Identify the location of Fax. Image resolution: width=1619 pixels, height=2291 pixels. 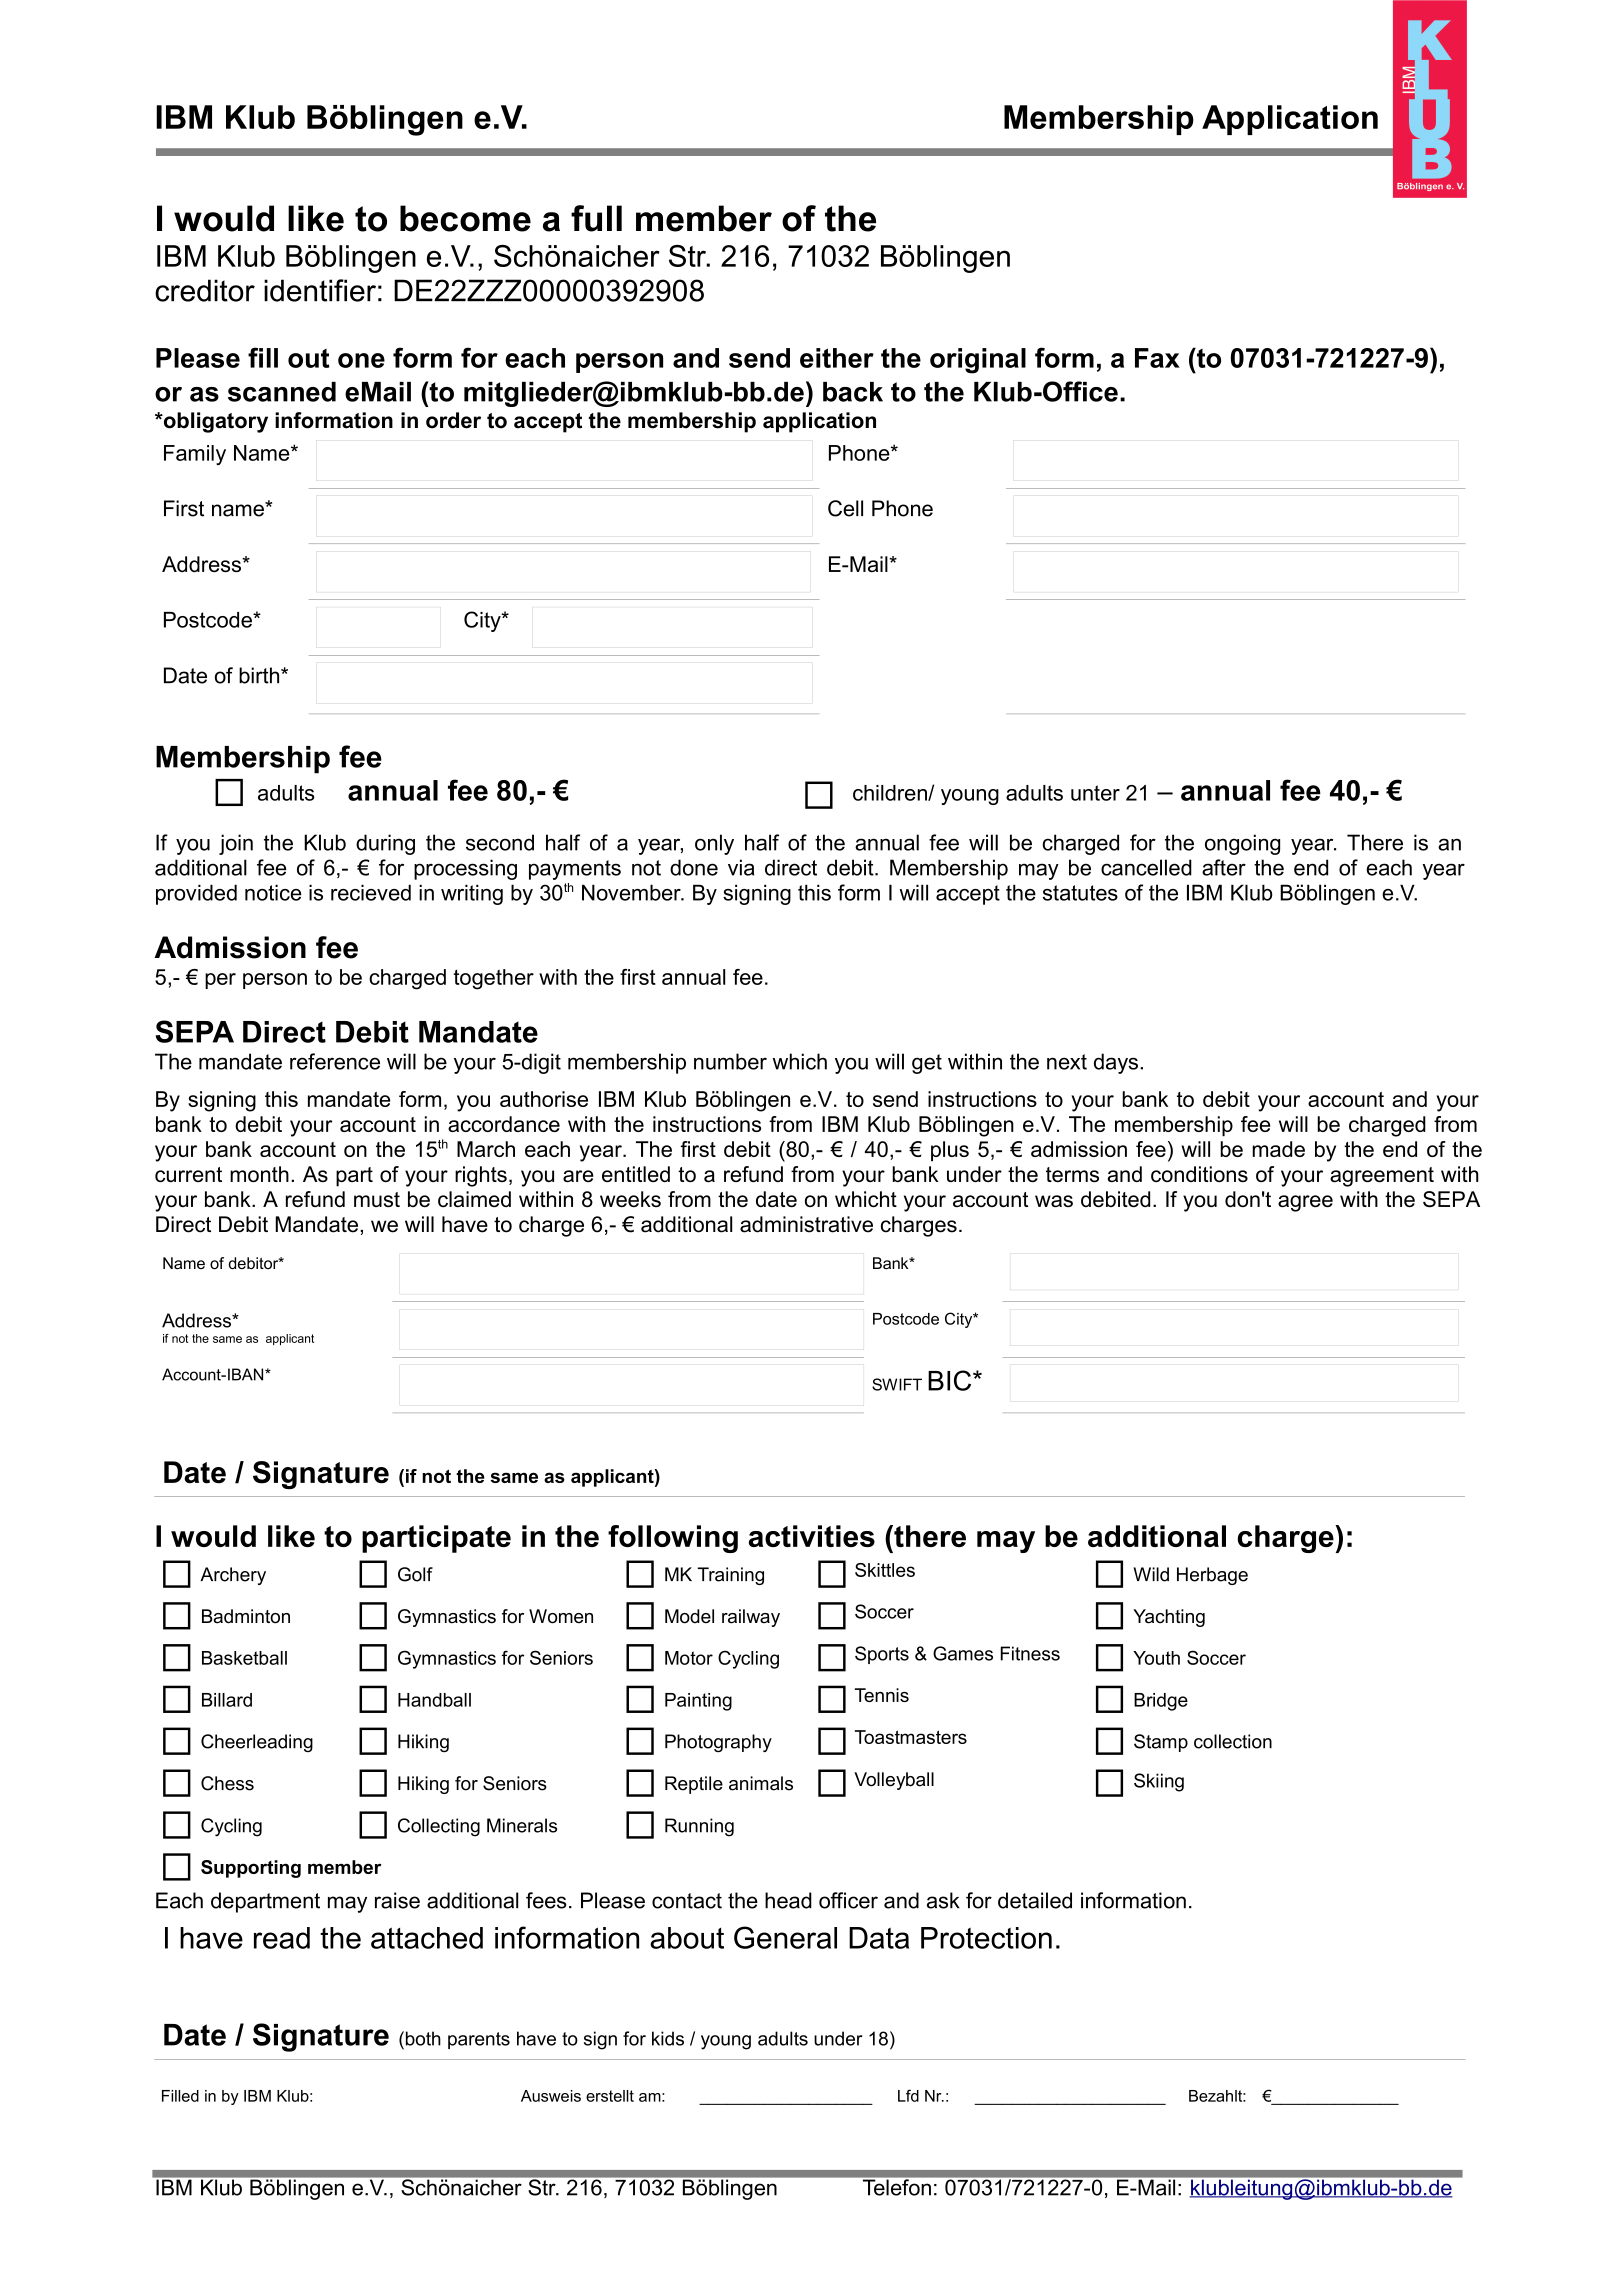
(1157, 358).
